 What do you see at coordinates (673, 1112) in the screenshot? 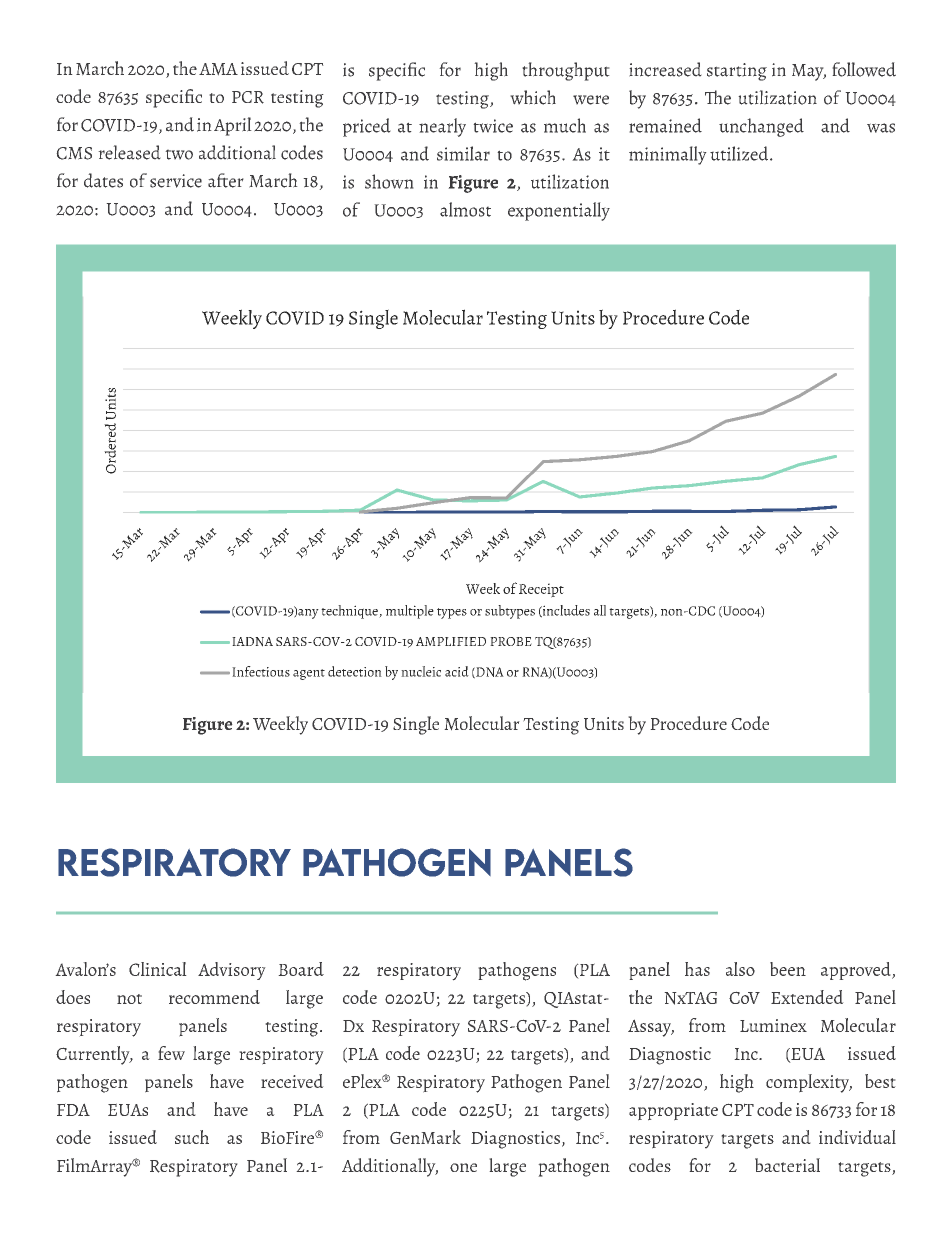
I see `appropriate` at bounding box center [673, 1112].
